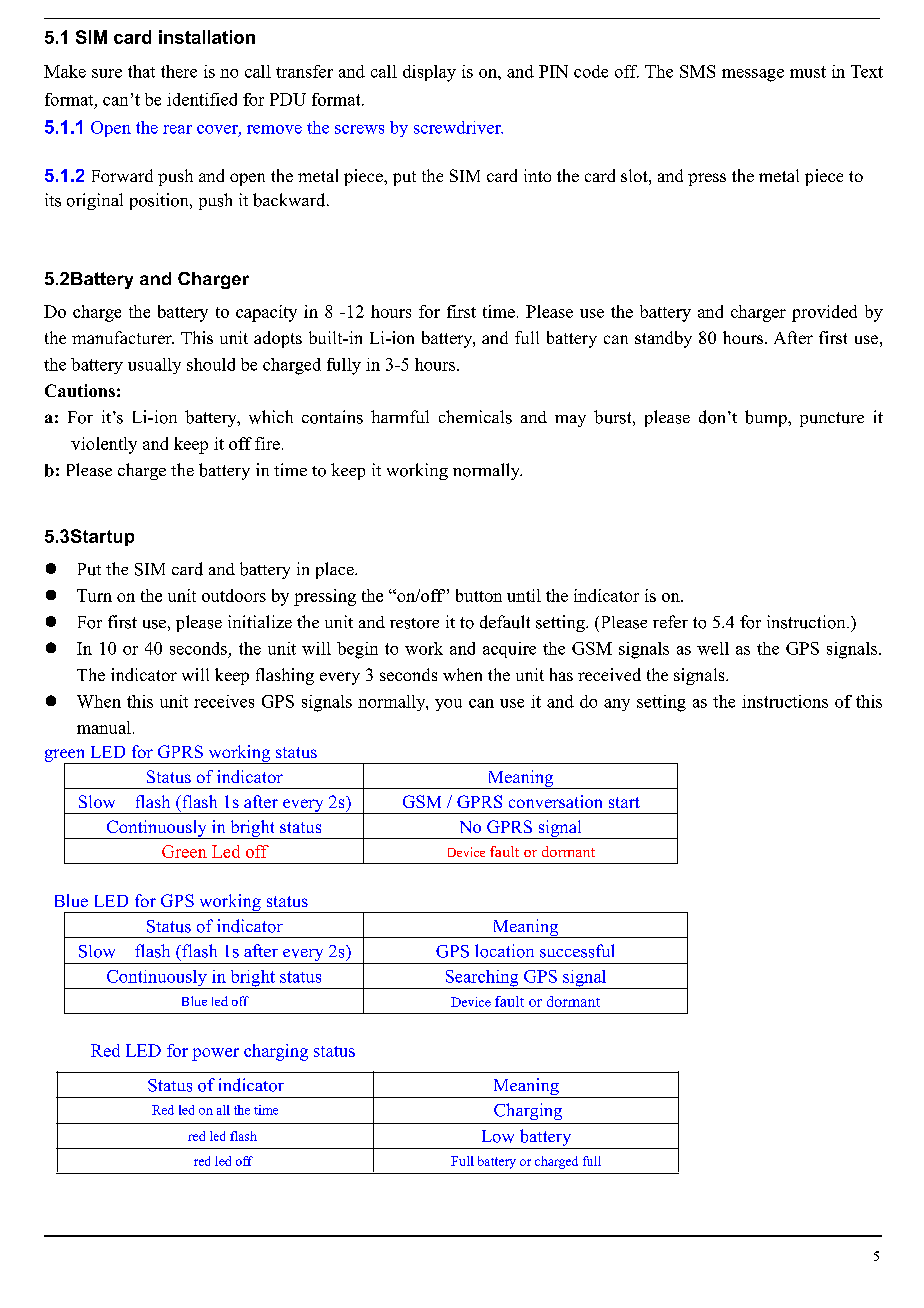  Describe the element at coordinates (824, 313) in the document. I see `provided` at that location.
